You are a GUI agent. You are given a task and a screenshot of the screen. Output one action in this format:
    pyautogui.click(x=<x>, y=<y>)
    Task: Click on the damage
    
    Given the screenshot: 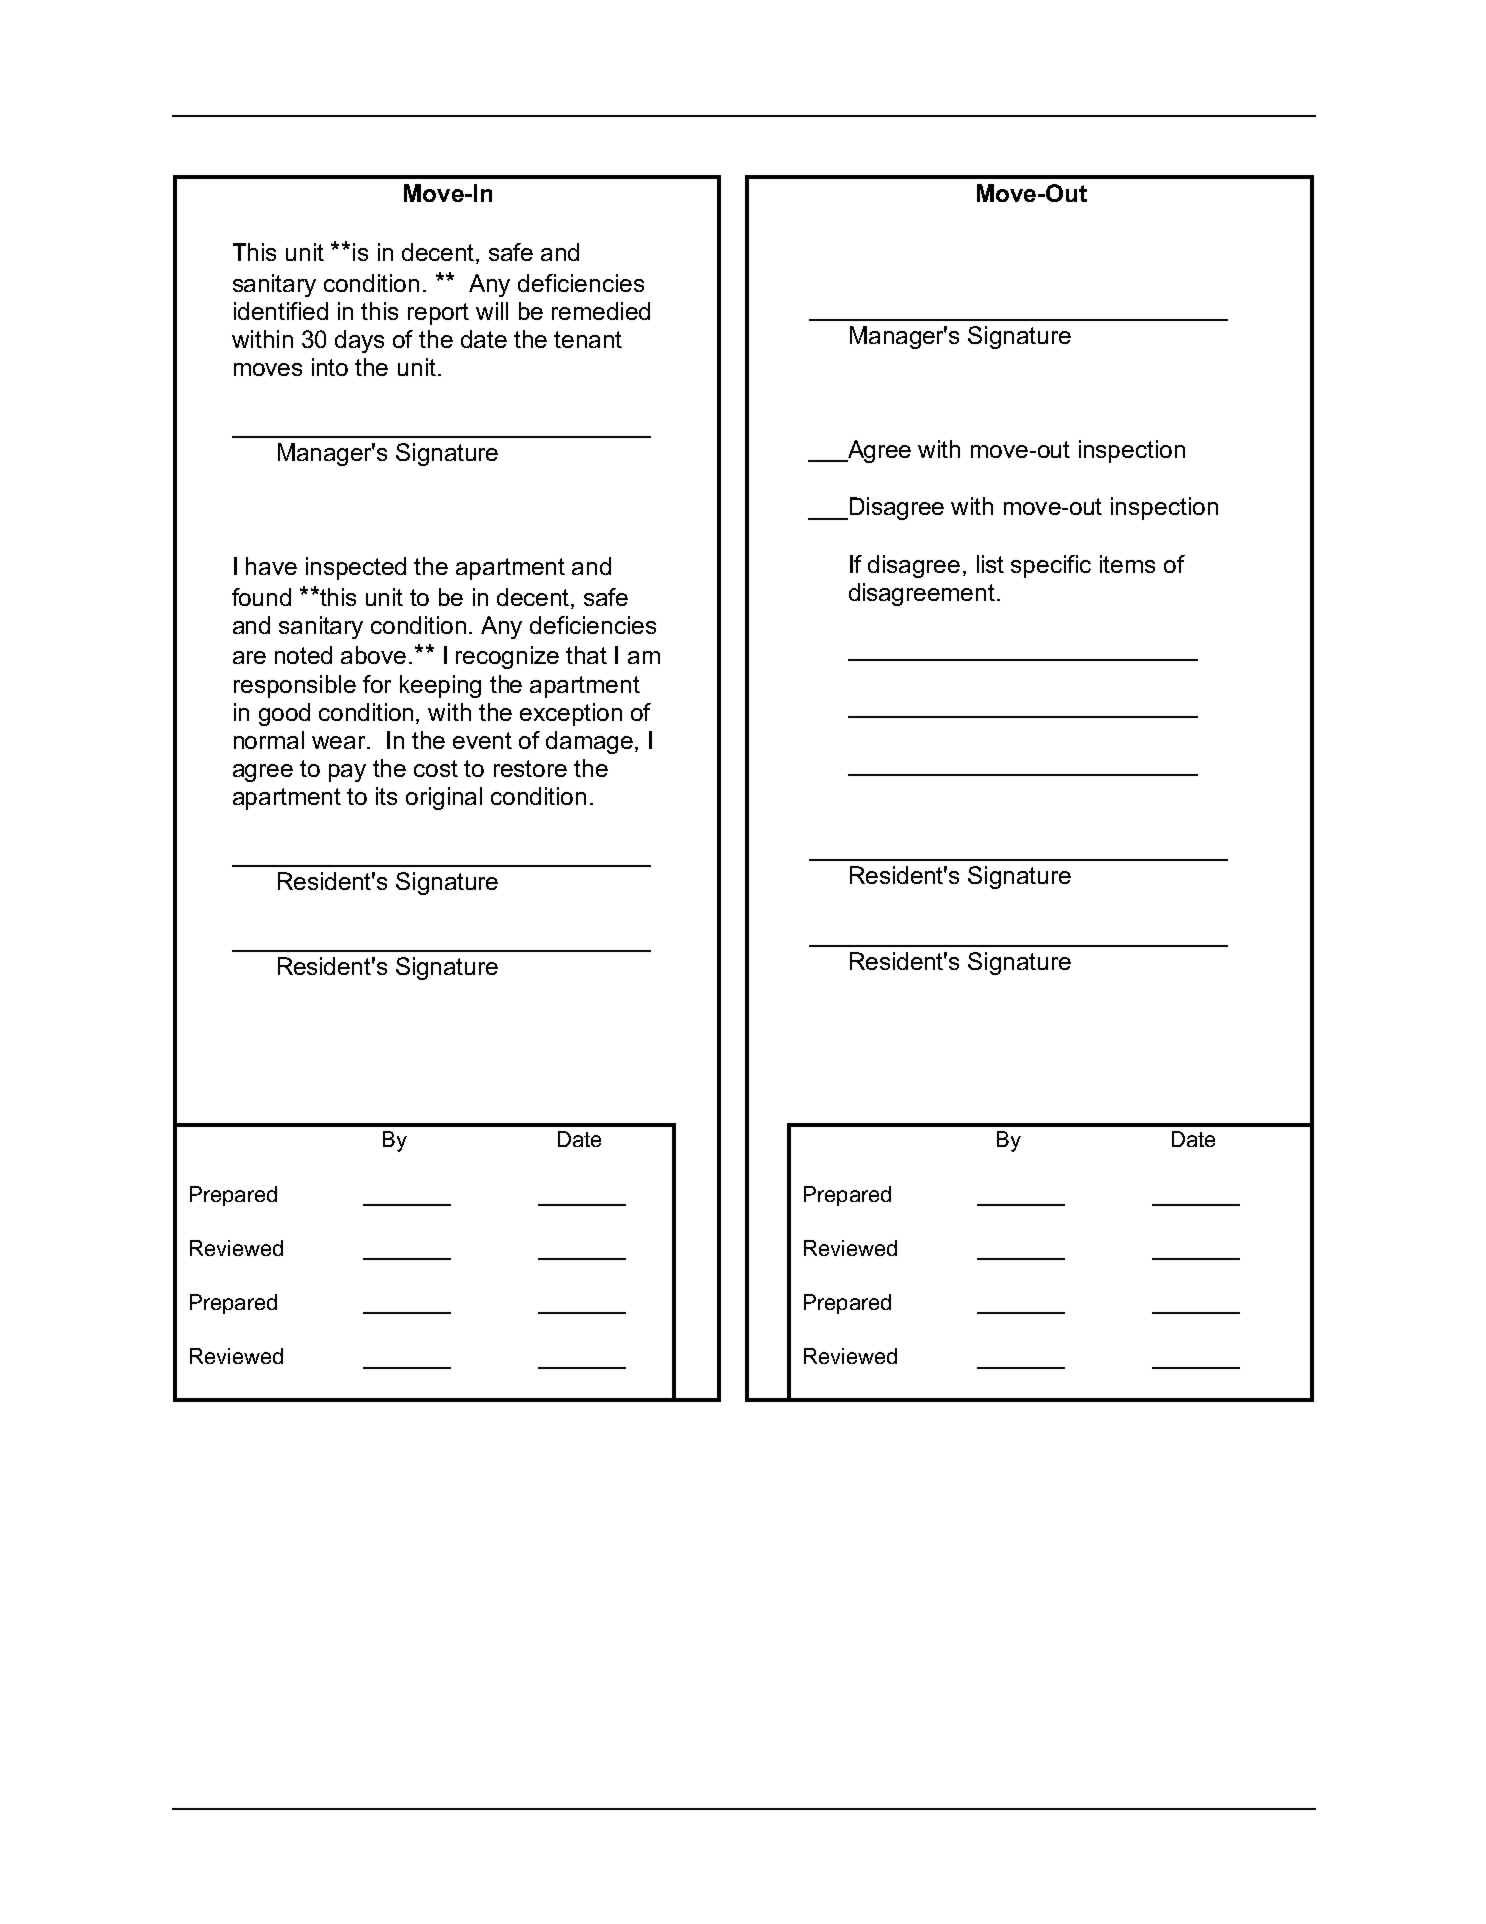 What is the action you would take?
    pyautogui.click(x=591, y=742)
